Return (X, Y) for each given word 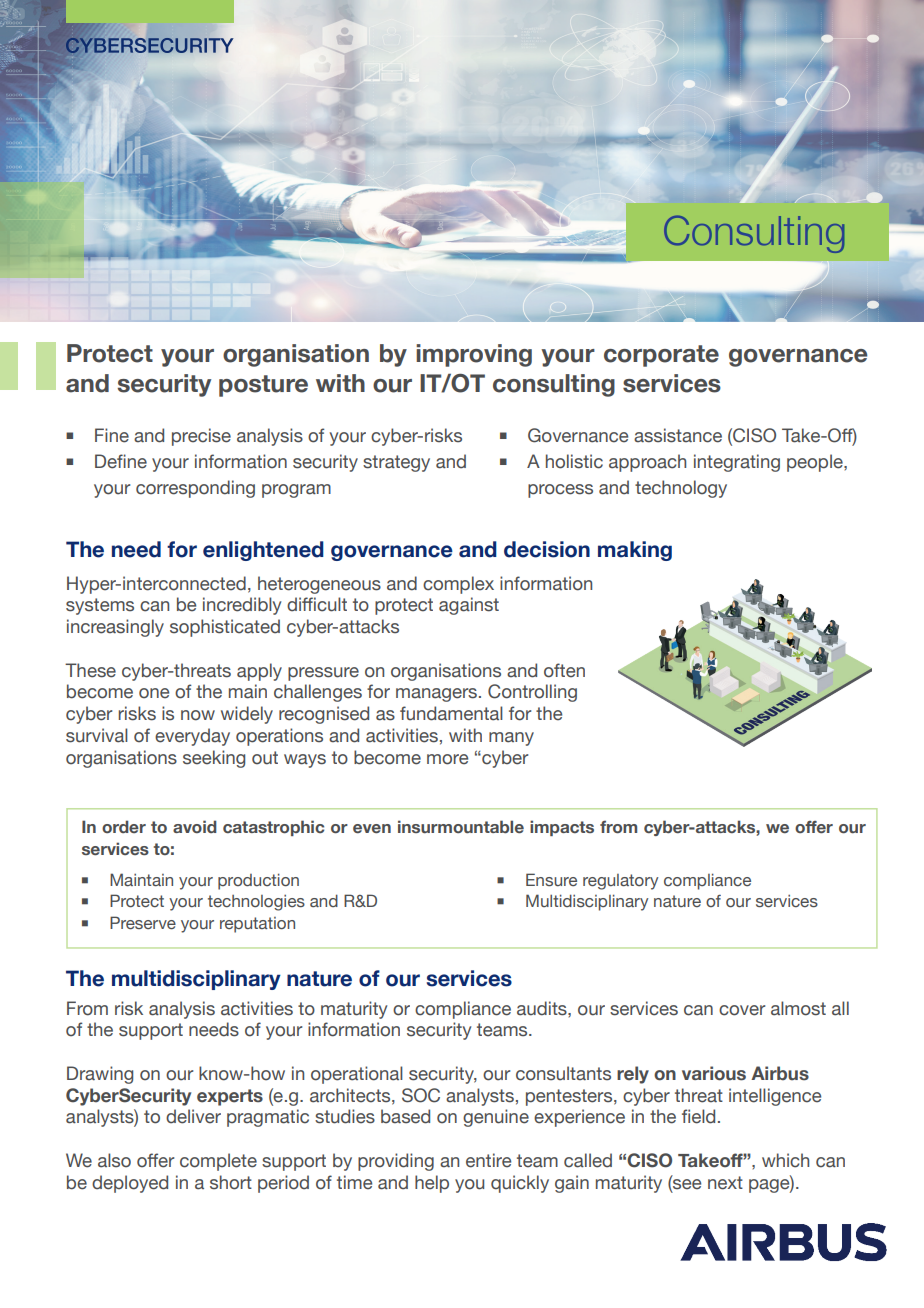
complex (458, 585)
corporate (661, 356)
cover (742, 1010)
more (447, 759)
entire (488, 1160)
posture (263, 386)
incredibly (242, 606)
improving (474, 355)
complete (218, 1162)
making (635, 551)
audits (543, 1008)
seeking (214, 759)
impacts (562, 828)
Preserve (143, 923)
